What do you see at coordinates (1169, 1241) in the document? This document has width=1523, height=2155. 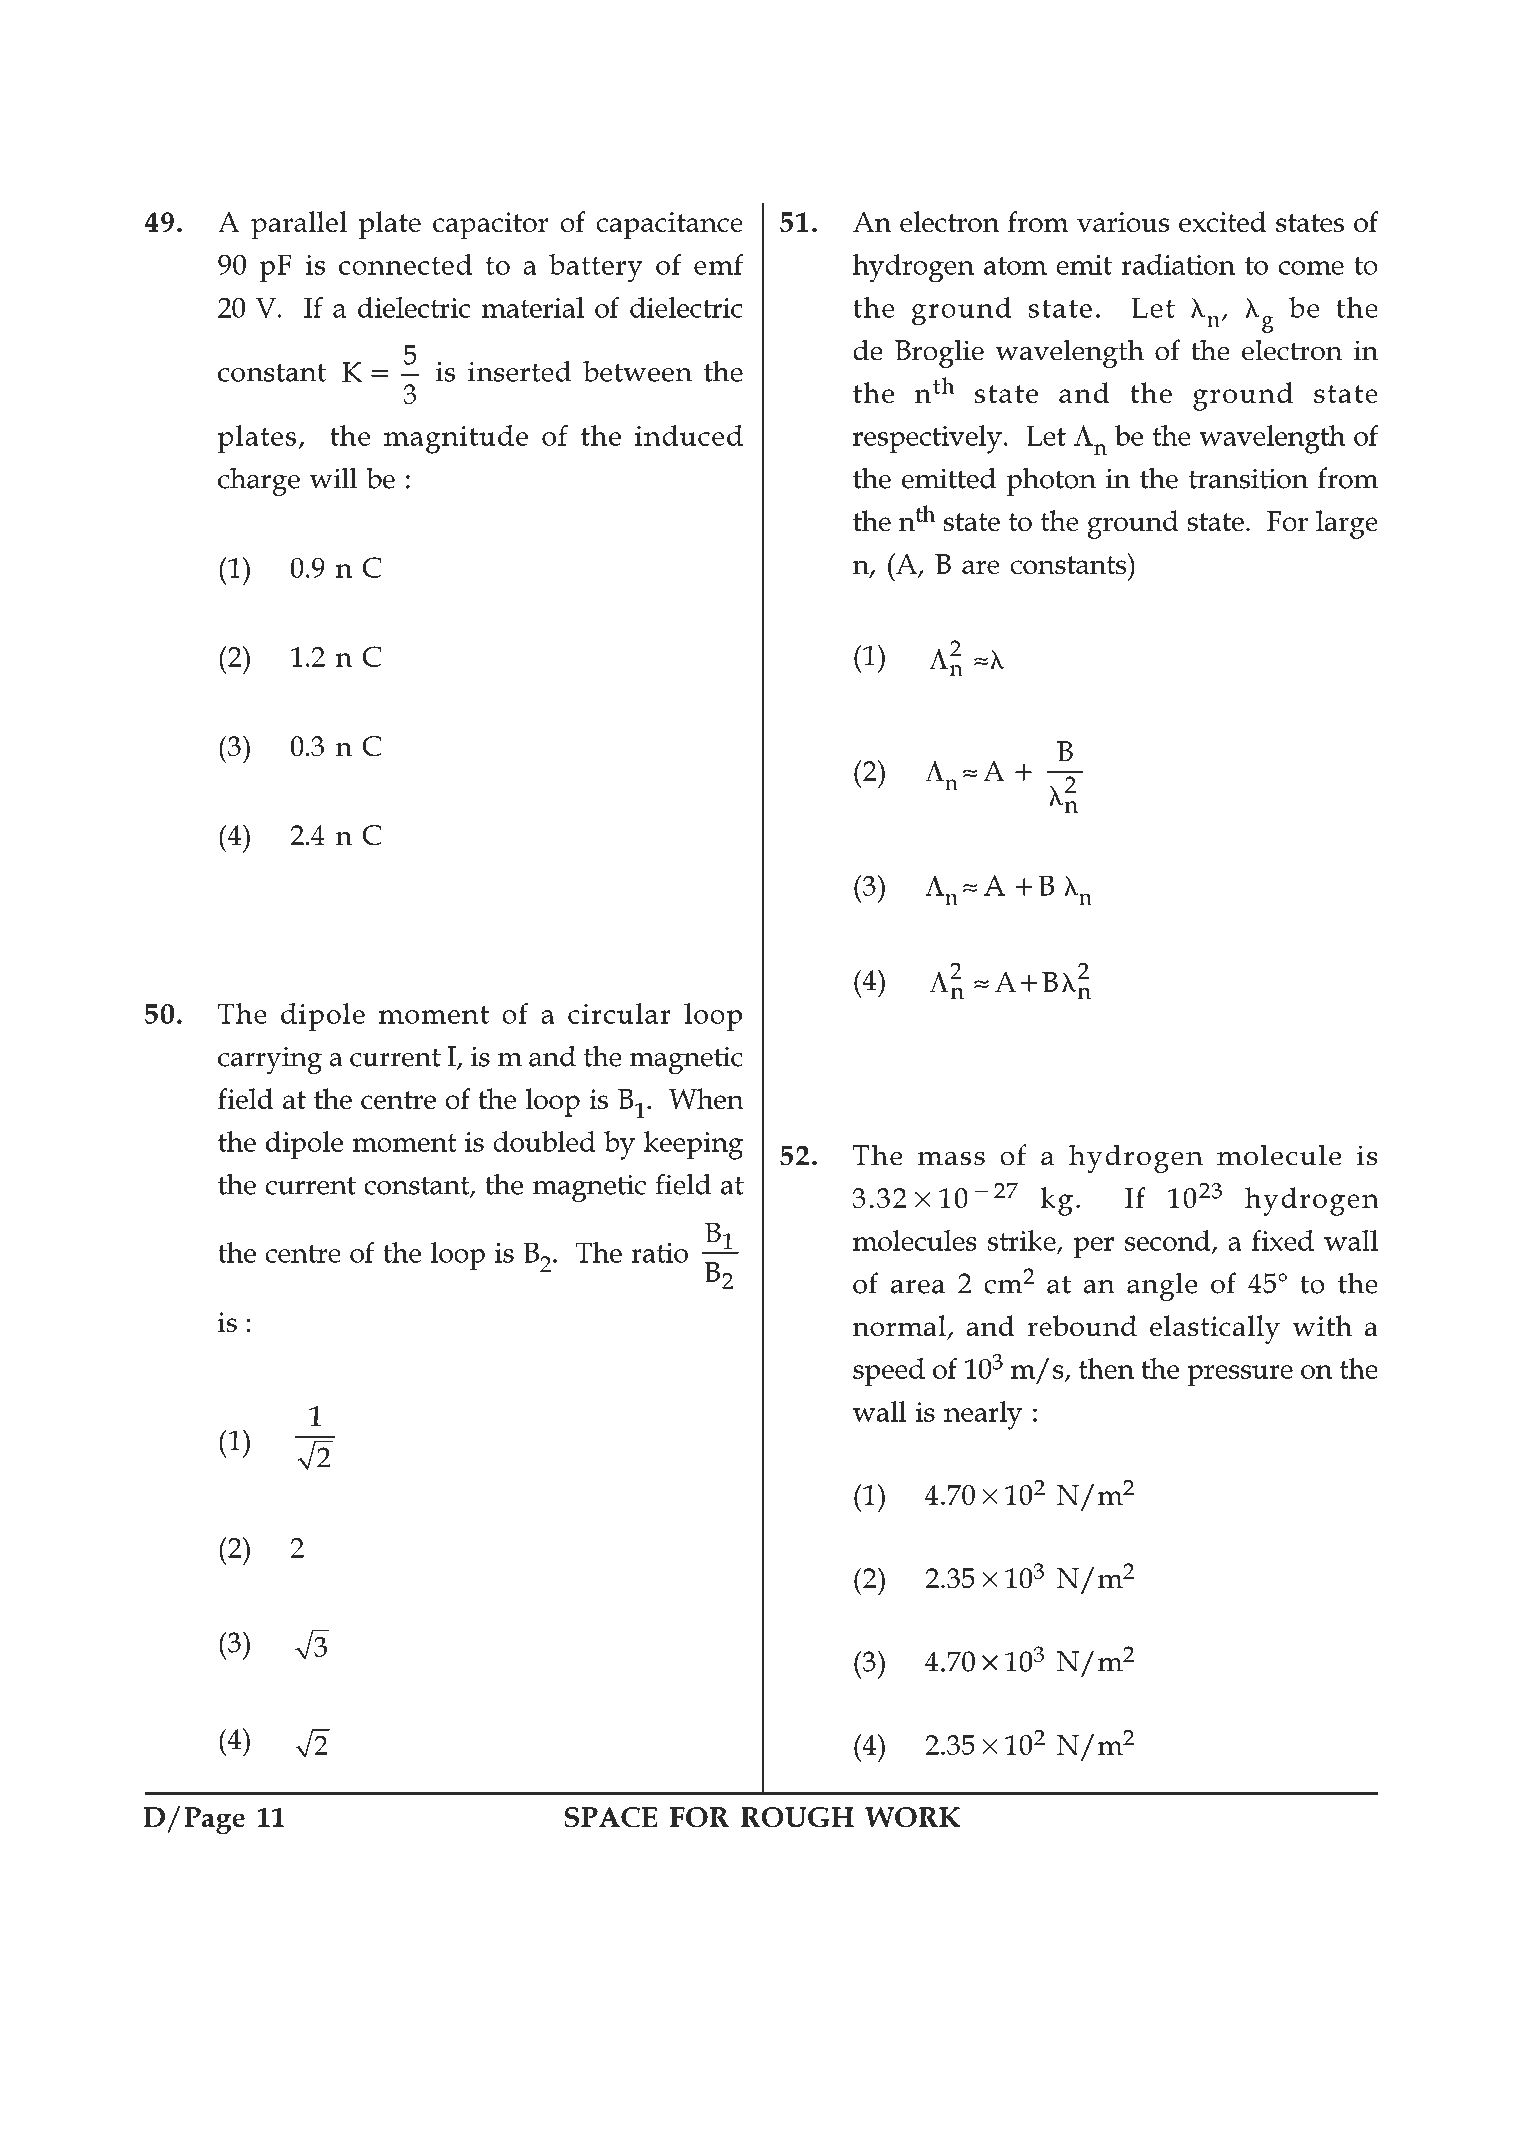 I see `second` at bounding box center [1169, 1241].
